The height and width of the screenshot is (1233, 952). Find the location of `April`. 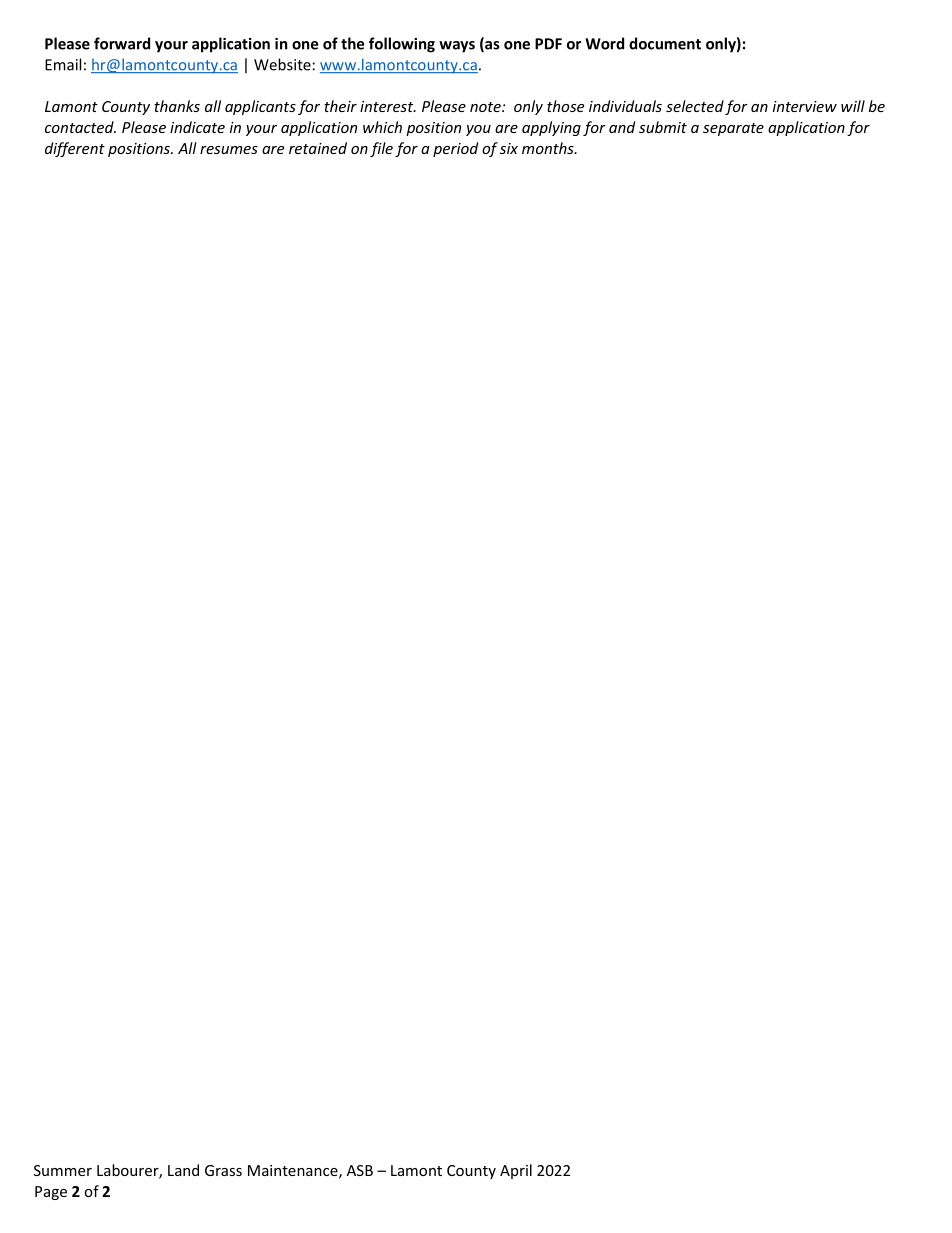

April is located at coordinates (516, 1171).
